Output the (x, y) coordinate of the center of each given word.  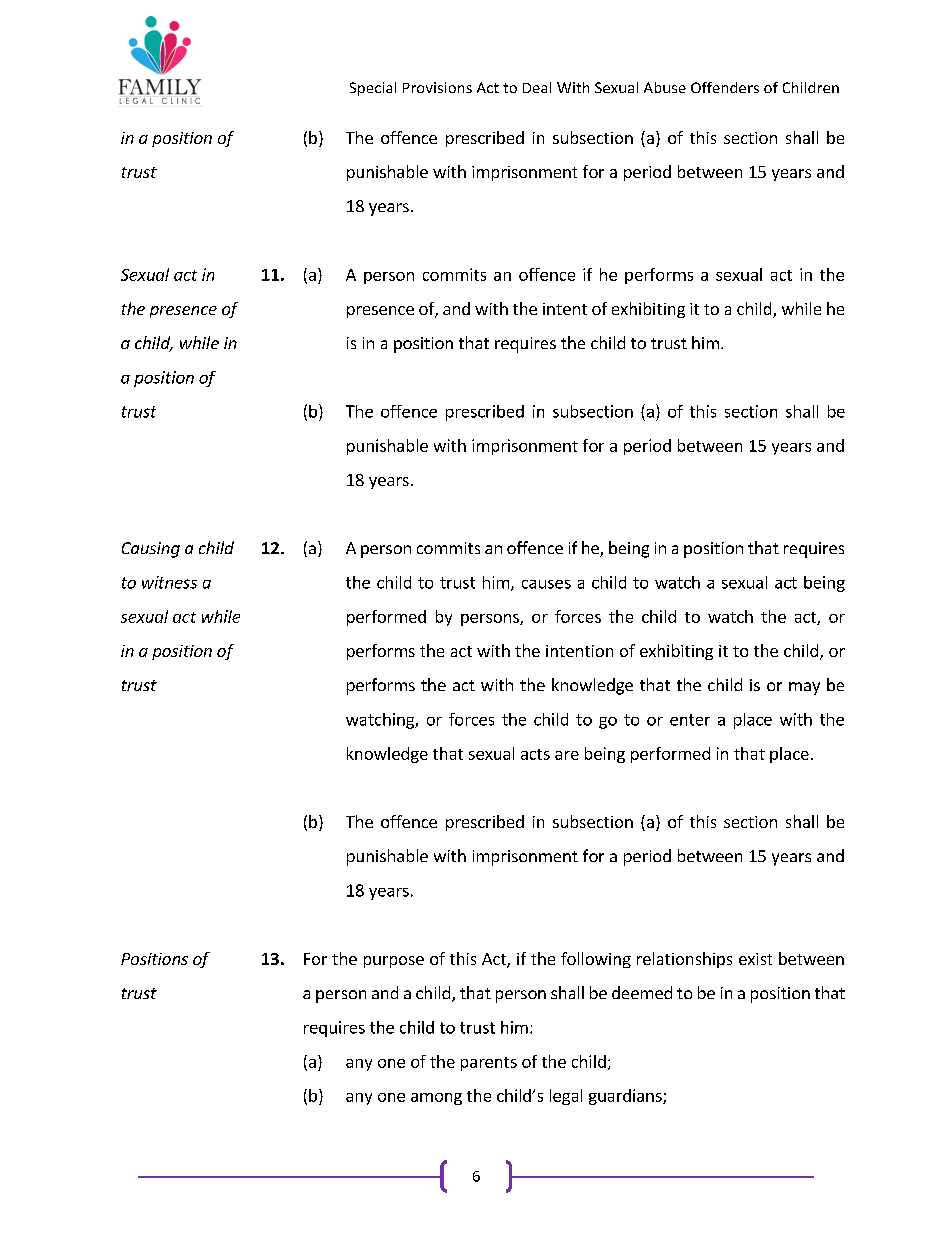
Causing (151, 550)
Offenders (725, 87)
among (436, 1099)
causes (546, 584)
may (804, 688)
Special (373, 89)
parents (489, 1064)
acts (535, 754)
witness (169, 582)
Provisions (437, 87)
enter (690, 720)
